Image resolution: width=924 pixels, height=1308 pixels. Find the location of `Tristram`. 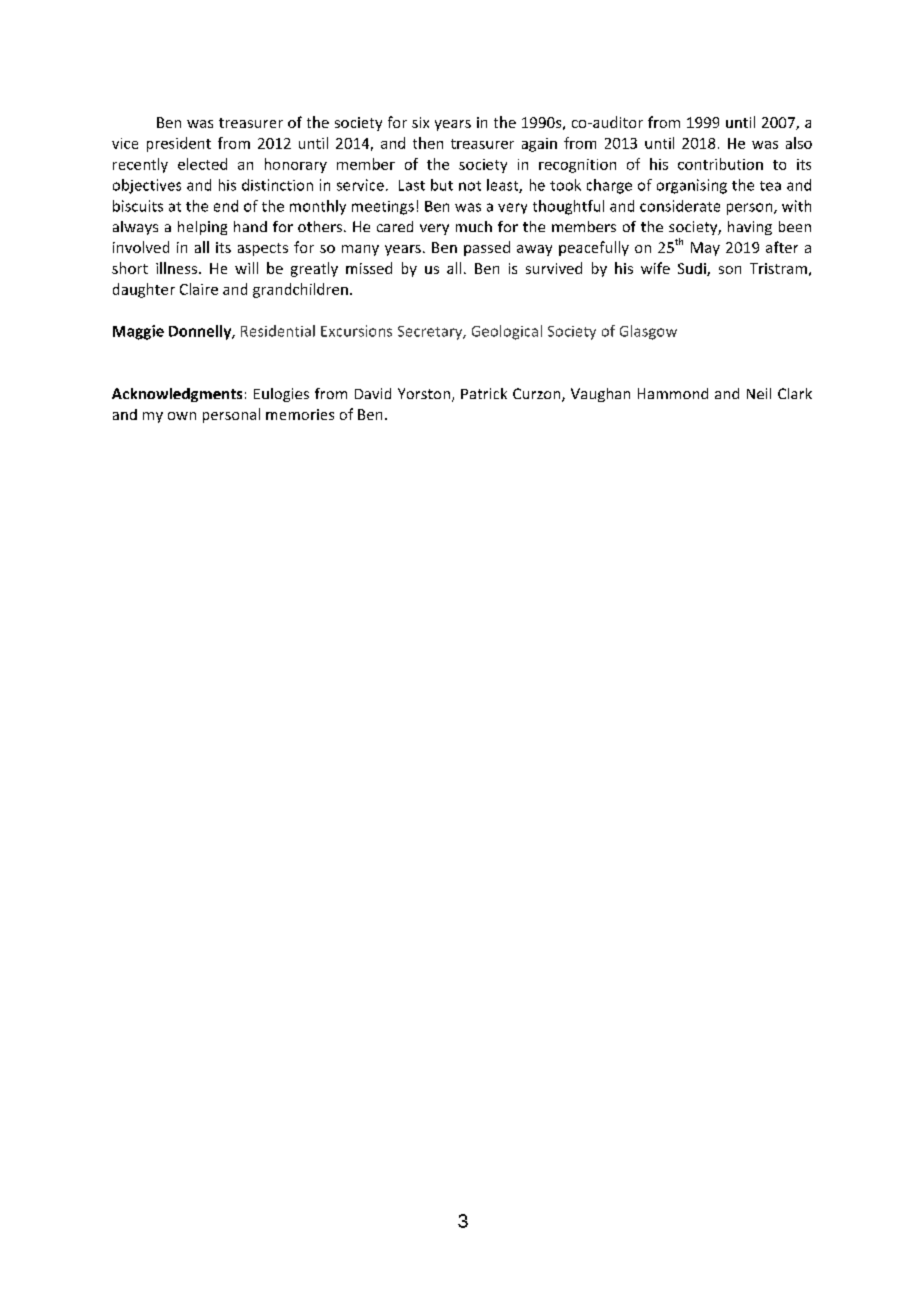

Tristram is located at coordinates (778, 268).
